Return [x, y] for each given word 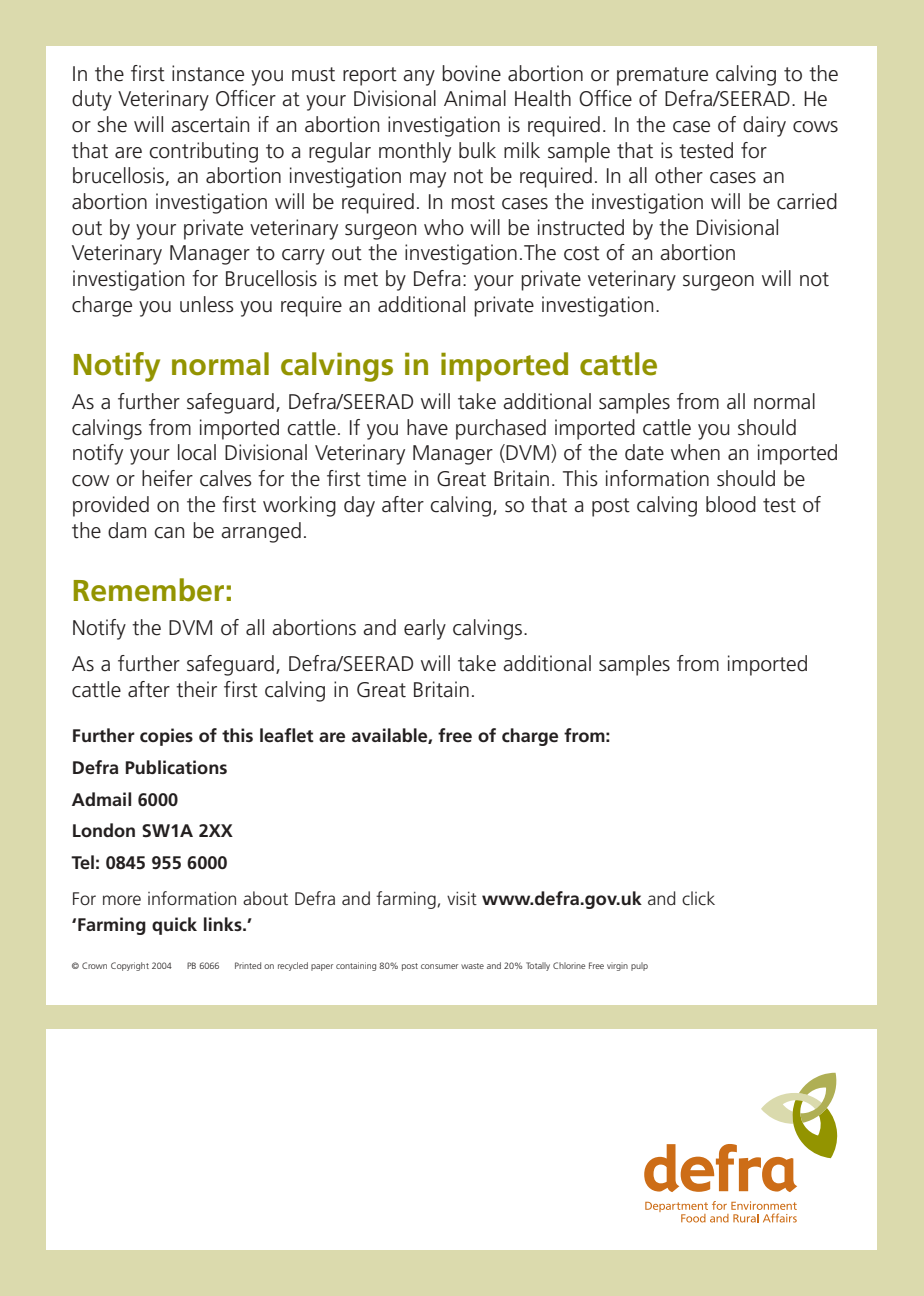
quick [174, 926]
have [427, 427]
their [196, 689]
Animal [475, 98]
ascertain [210, 124]
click [698, 898]
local [197, 452]
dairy [764, 126]
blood [731, 504]
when [695, 452]
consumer [439, 966]
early [425, 629]
